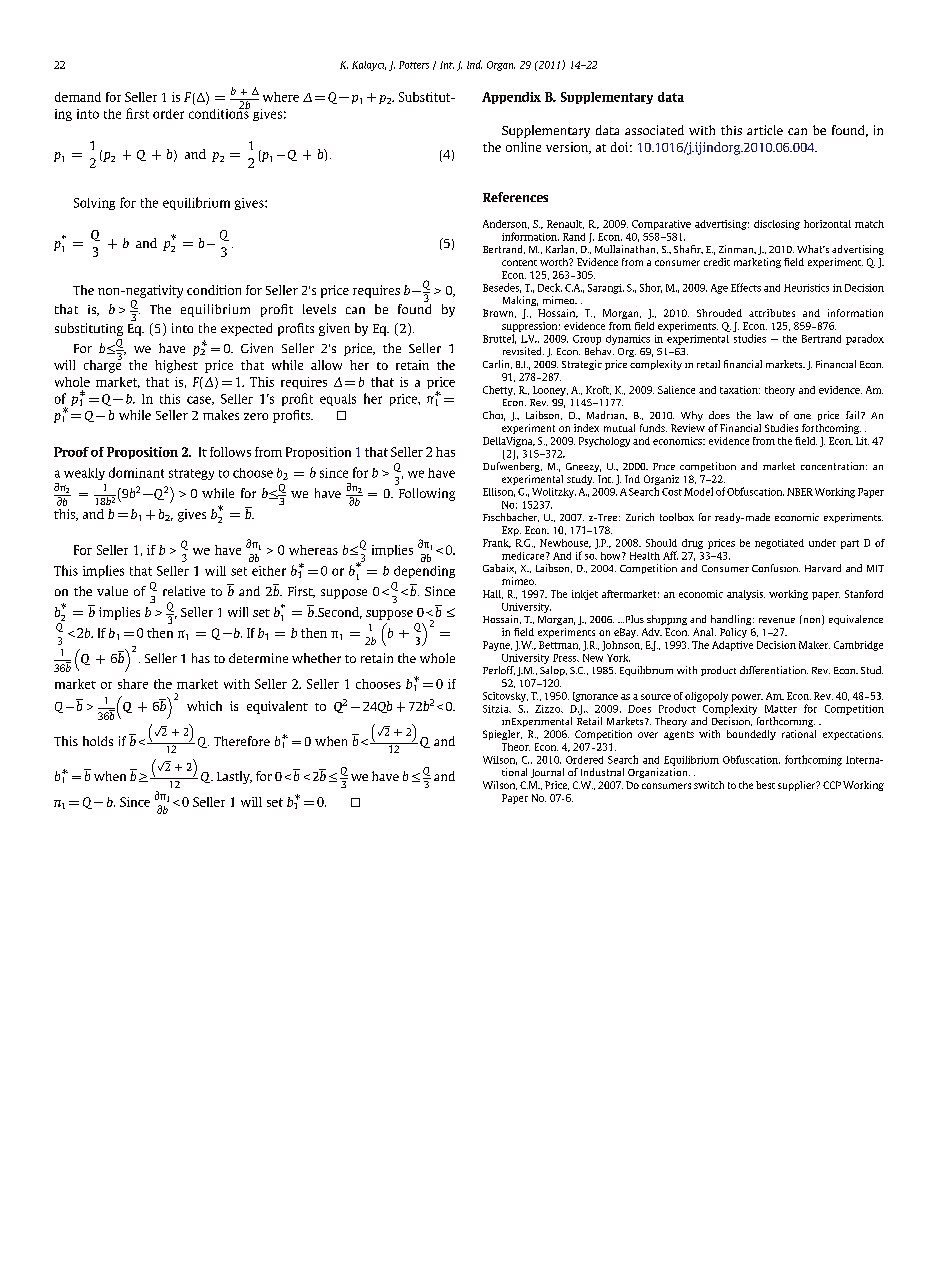  I want to click on credit, so click(717, 262).
